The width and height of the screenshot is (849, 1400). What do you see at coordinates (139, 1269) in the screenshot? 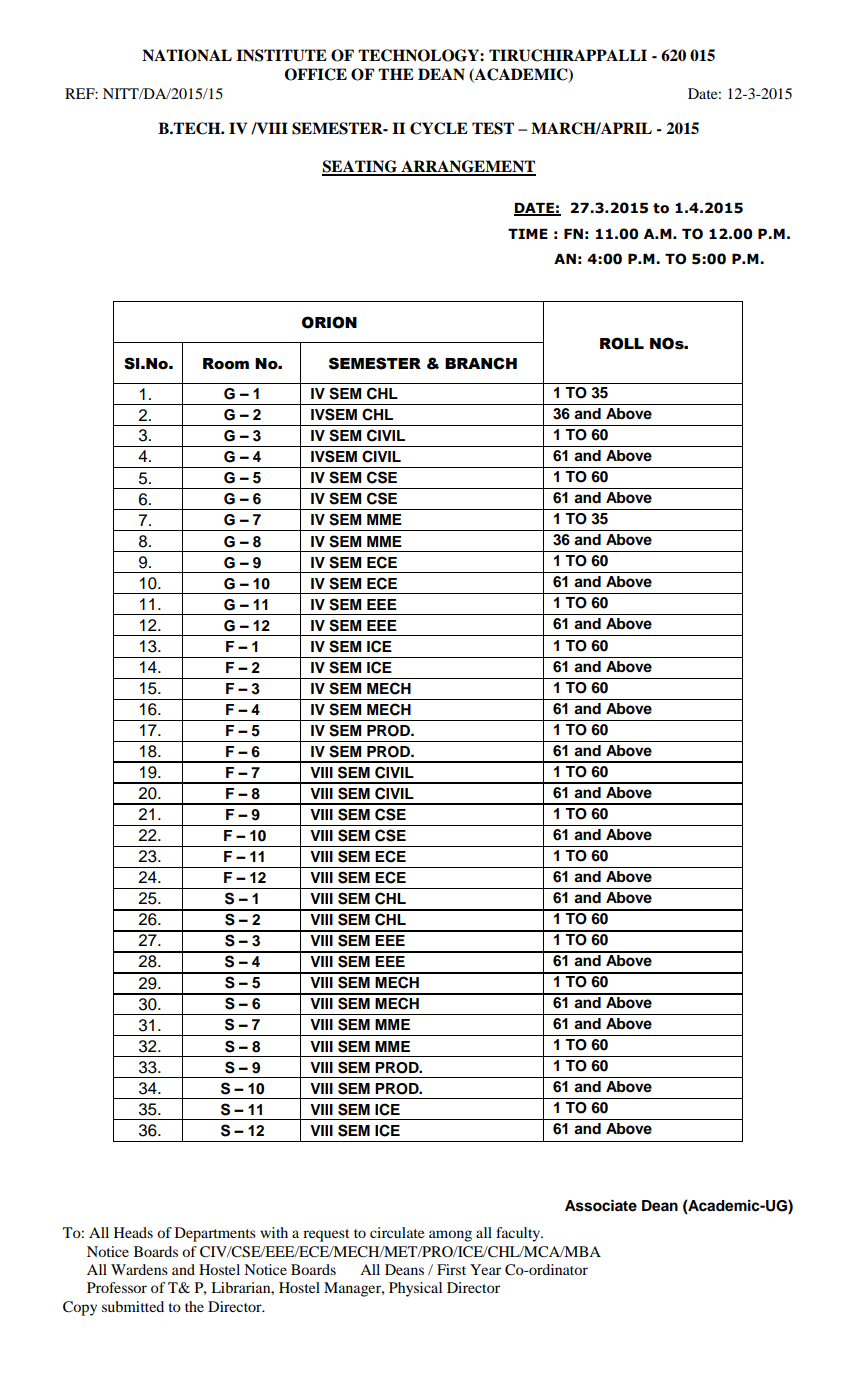
I see `Wardens` at bounding box center [139, 1269].
